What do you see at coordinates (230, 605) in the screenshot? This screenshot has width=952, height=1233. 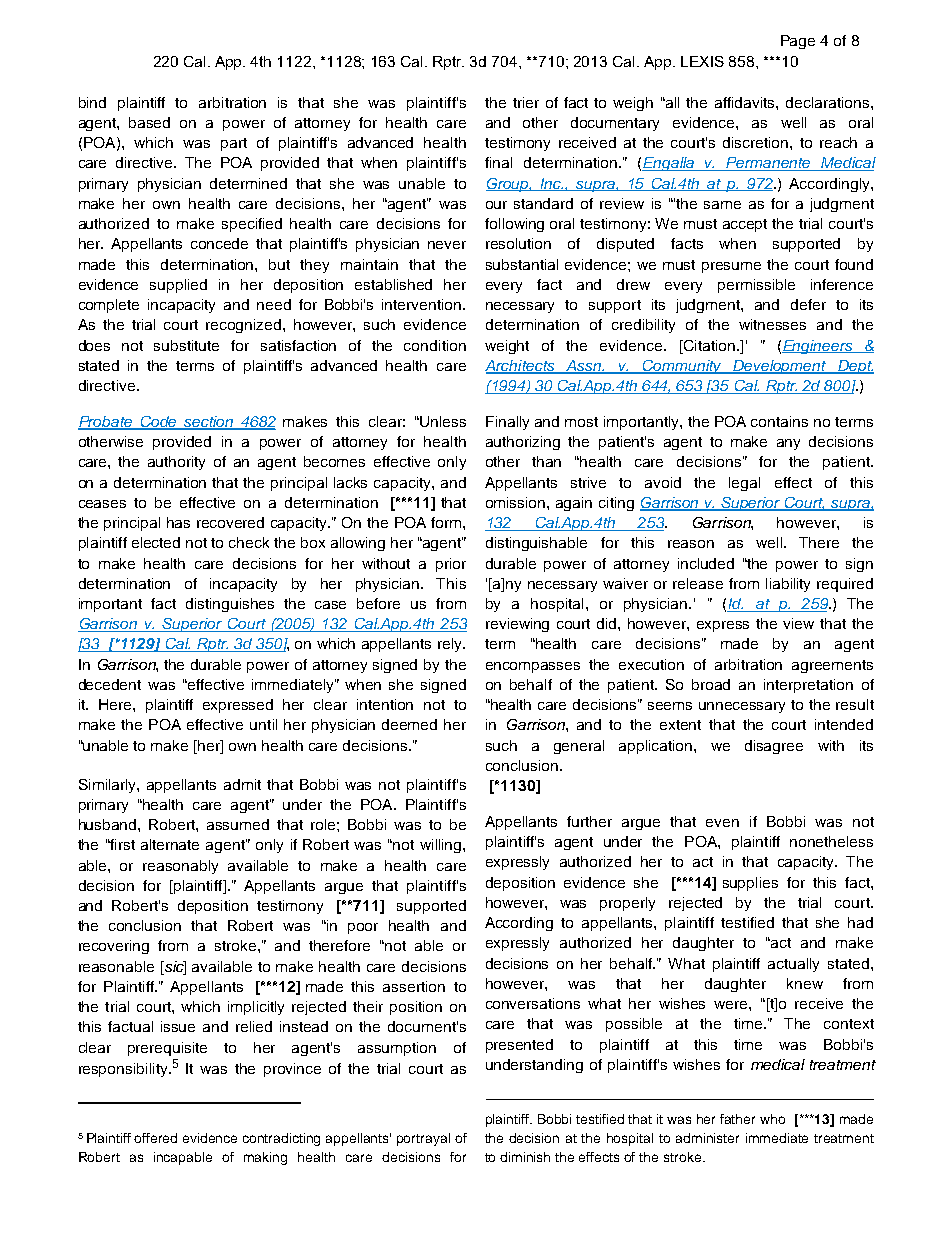 I see `distinguishes` at bounding box center [230, 605].
